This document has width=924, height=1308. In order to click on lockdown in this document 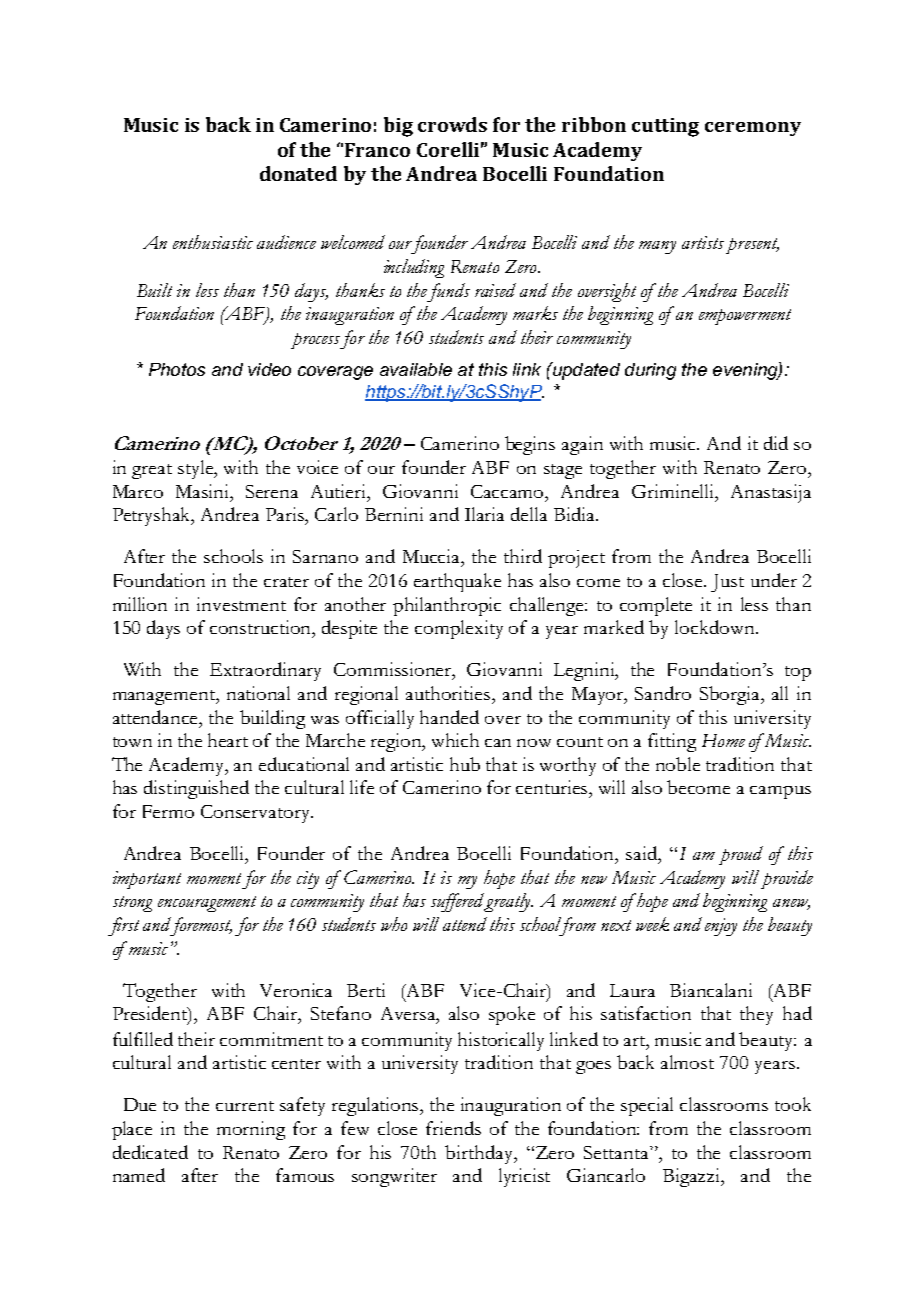, I will do `click(716, 627)`.
